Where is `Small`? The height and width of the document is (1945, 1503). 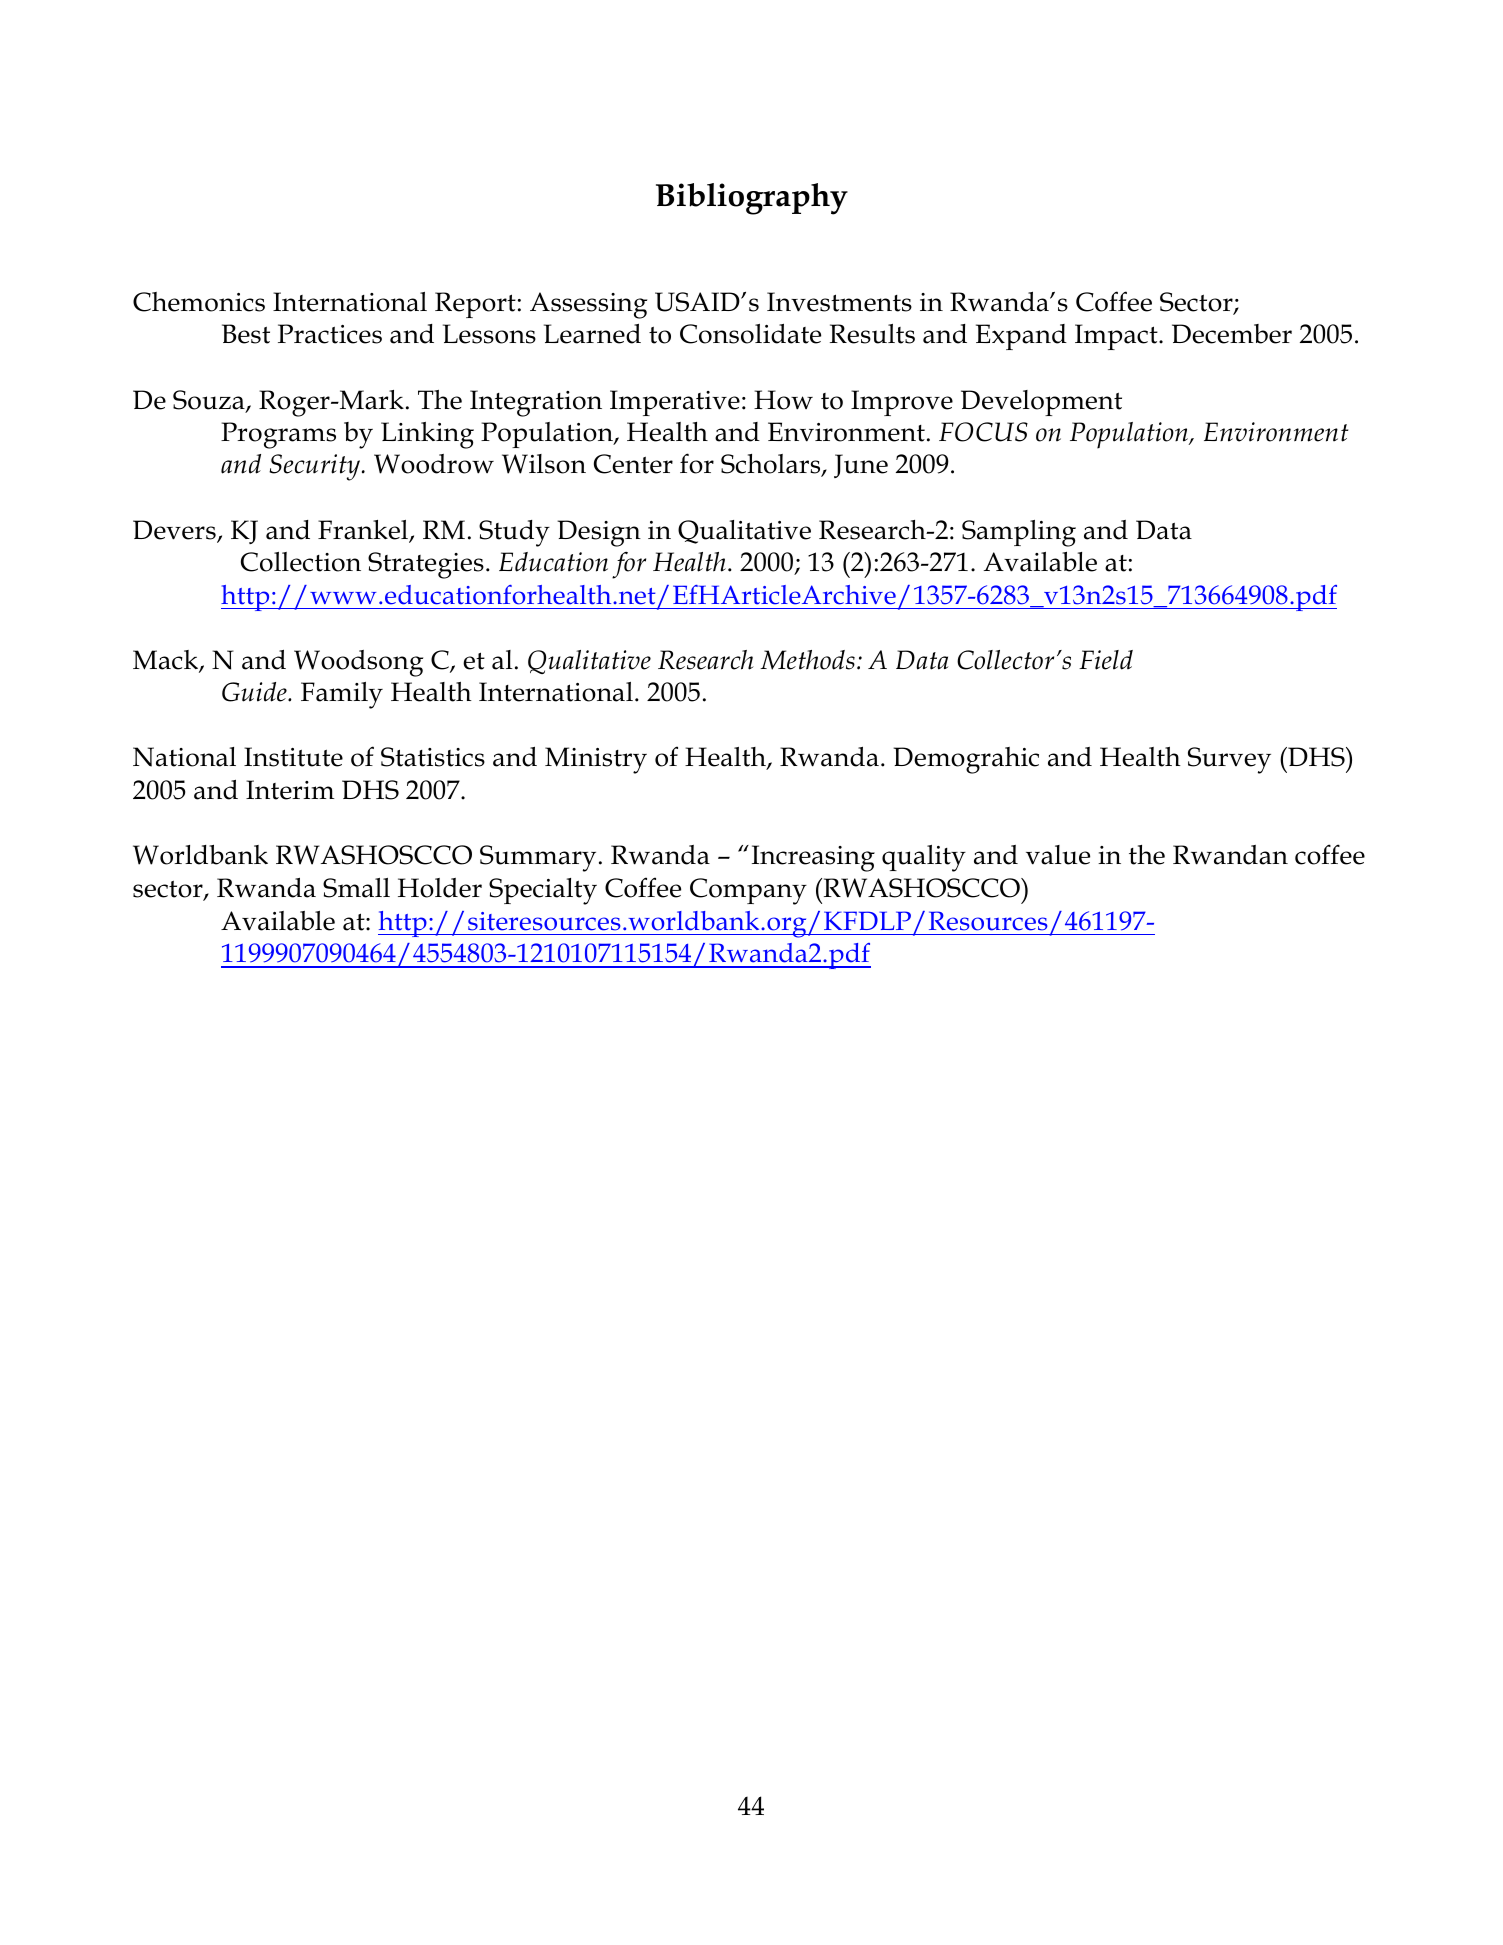 Small is located at coordinates (356, 888).
